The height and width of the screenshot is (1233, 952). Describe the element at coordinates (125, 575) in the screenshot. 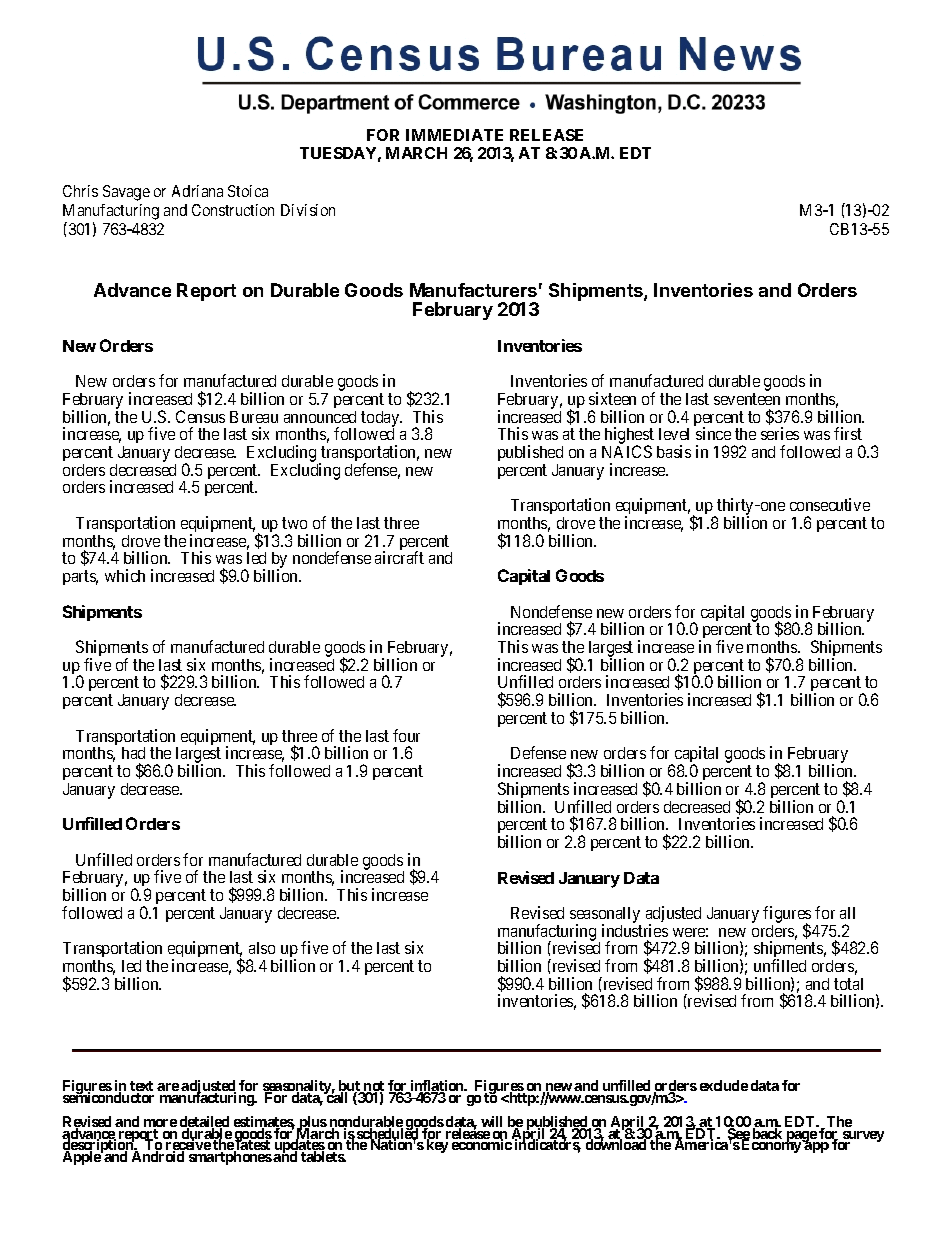

I see `which` at that location.
